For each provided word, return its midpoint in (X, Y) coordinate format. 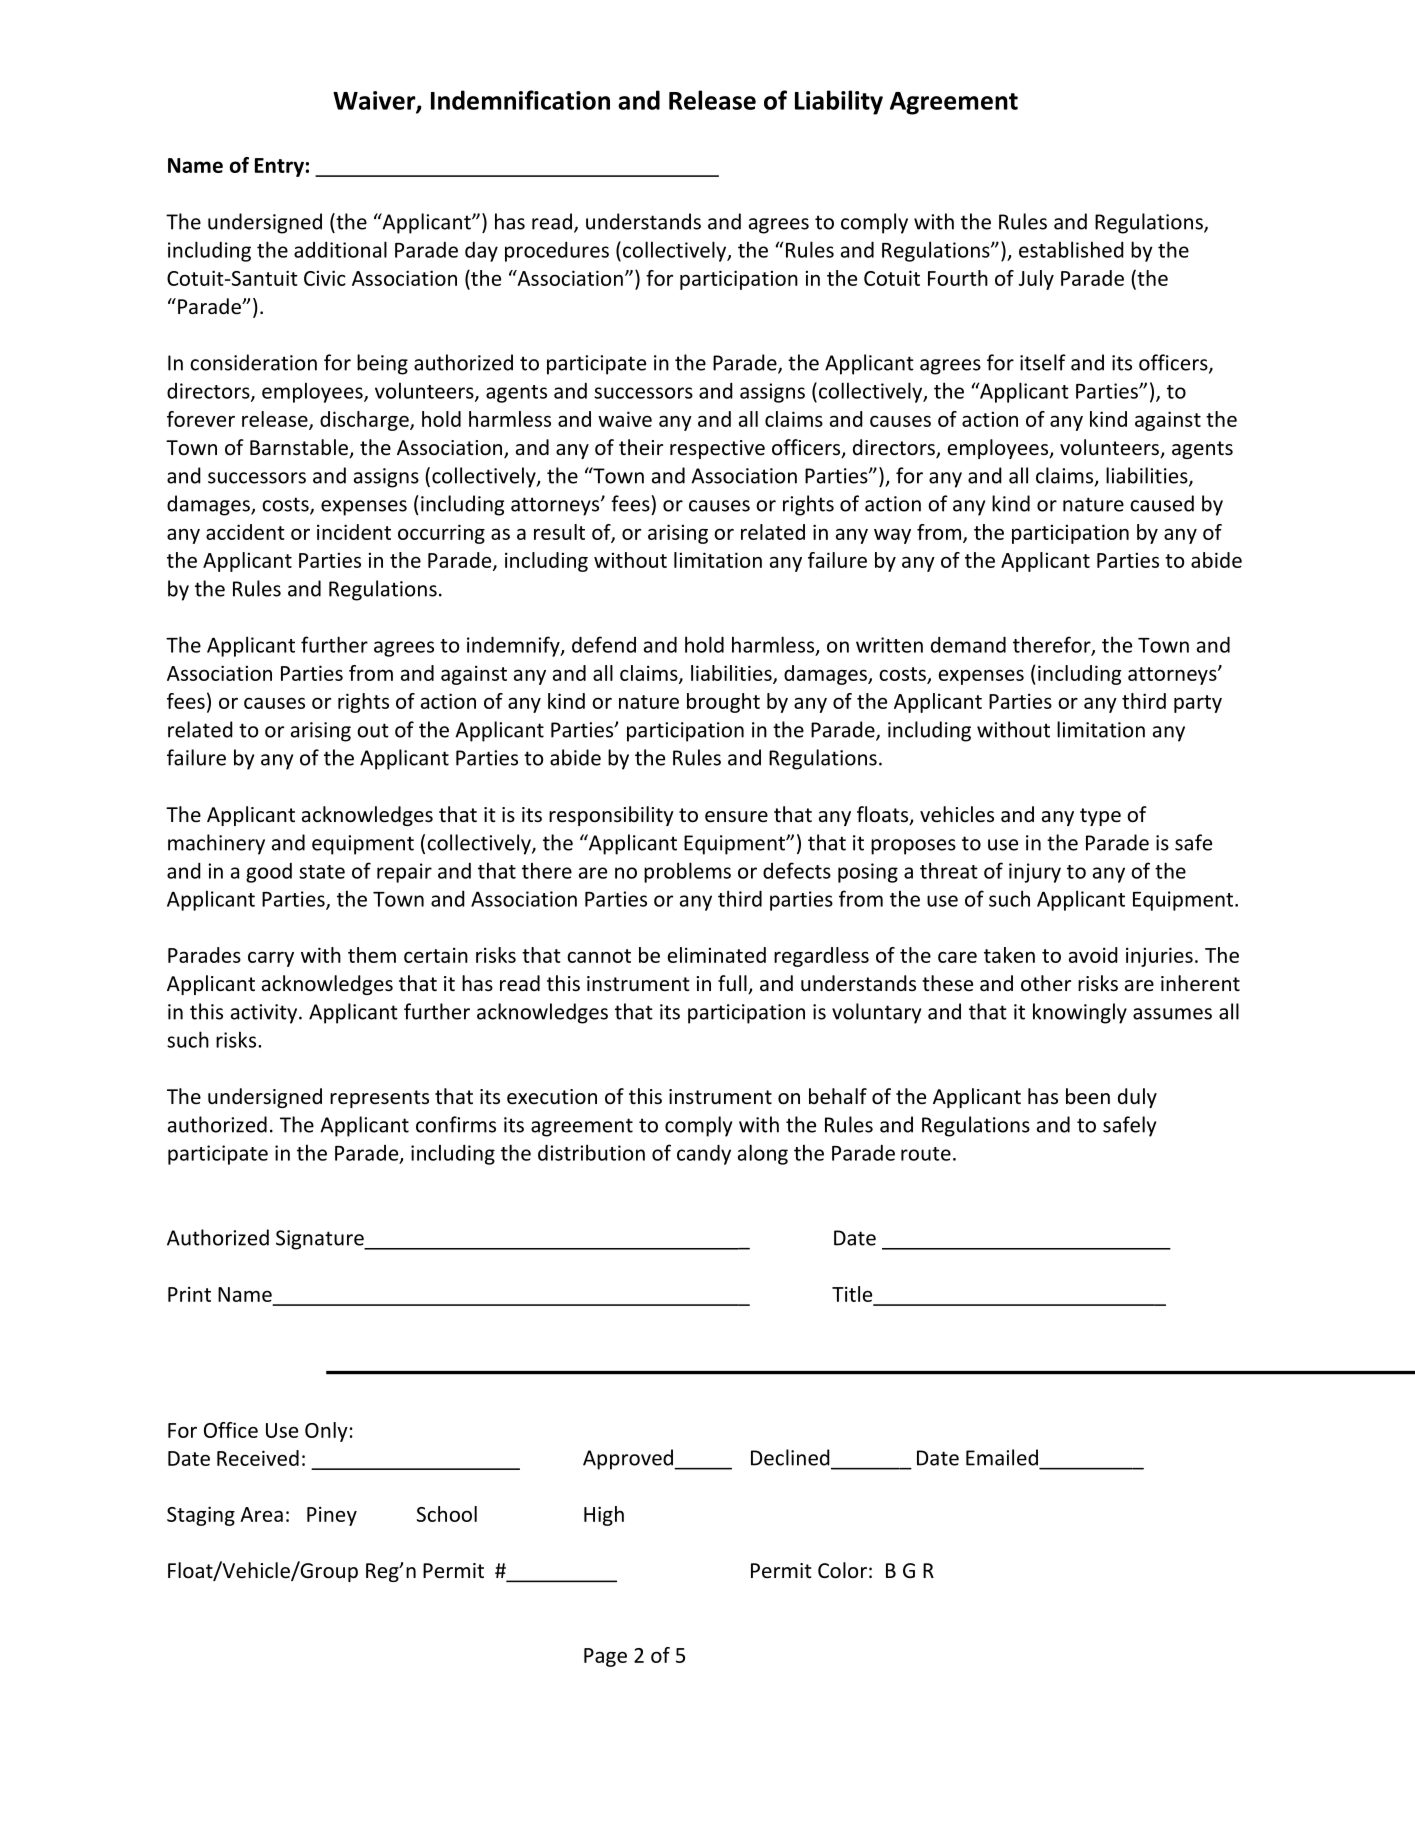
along (763, 1154)
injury (1035, 873)
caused (1162, 503)
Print (189, 1294)
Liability (839, 102)
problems (687, 872)
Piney (332, 1516)
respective (717, 449)
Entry (279, 167)
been (1088, 1096)
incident (354, 532)
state (322, 872)
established (1071, 249)
